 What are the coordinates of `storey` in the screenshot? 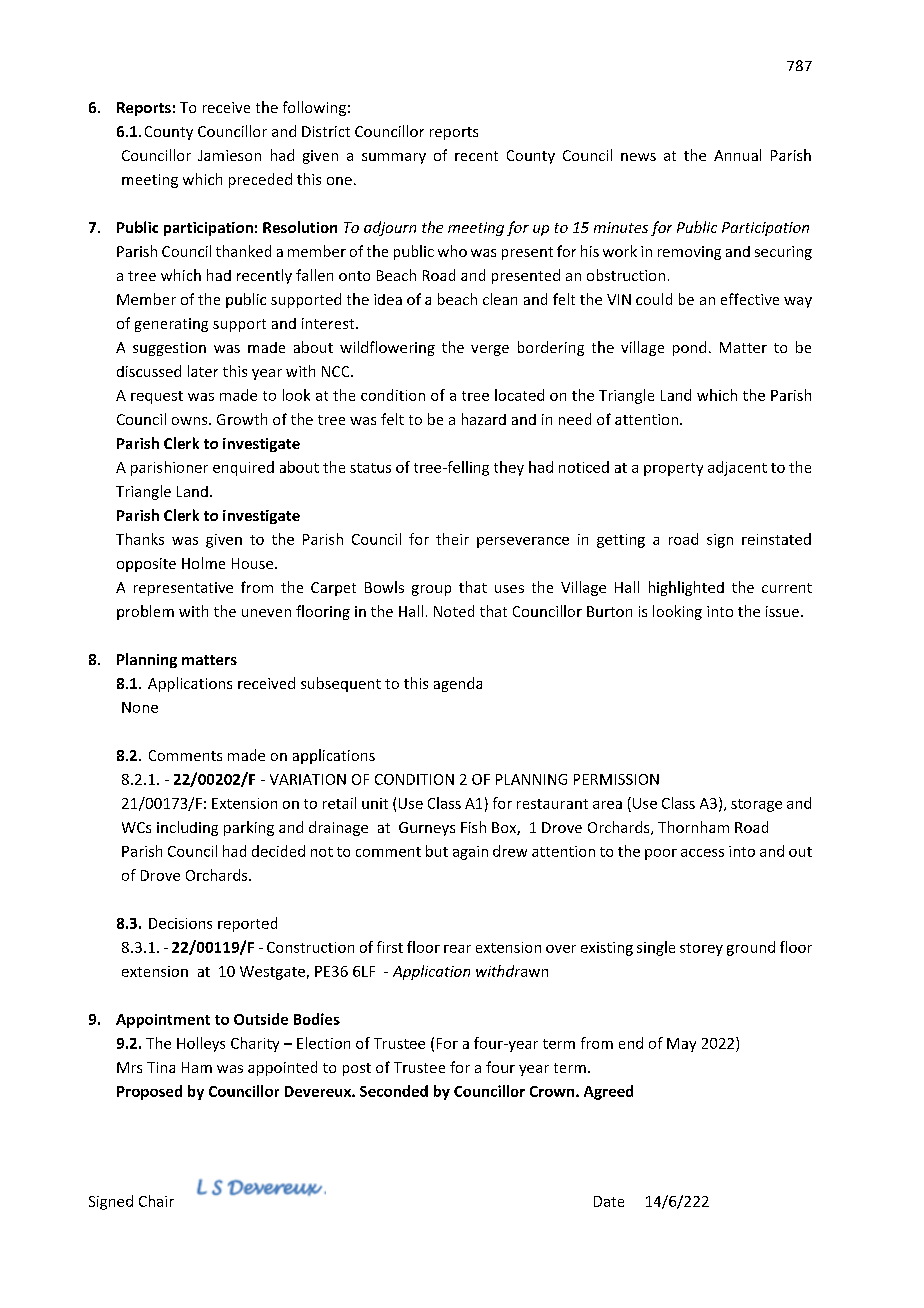 It's located at (701, 949).
